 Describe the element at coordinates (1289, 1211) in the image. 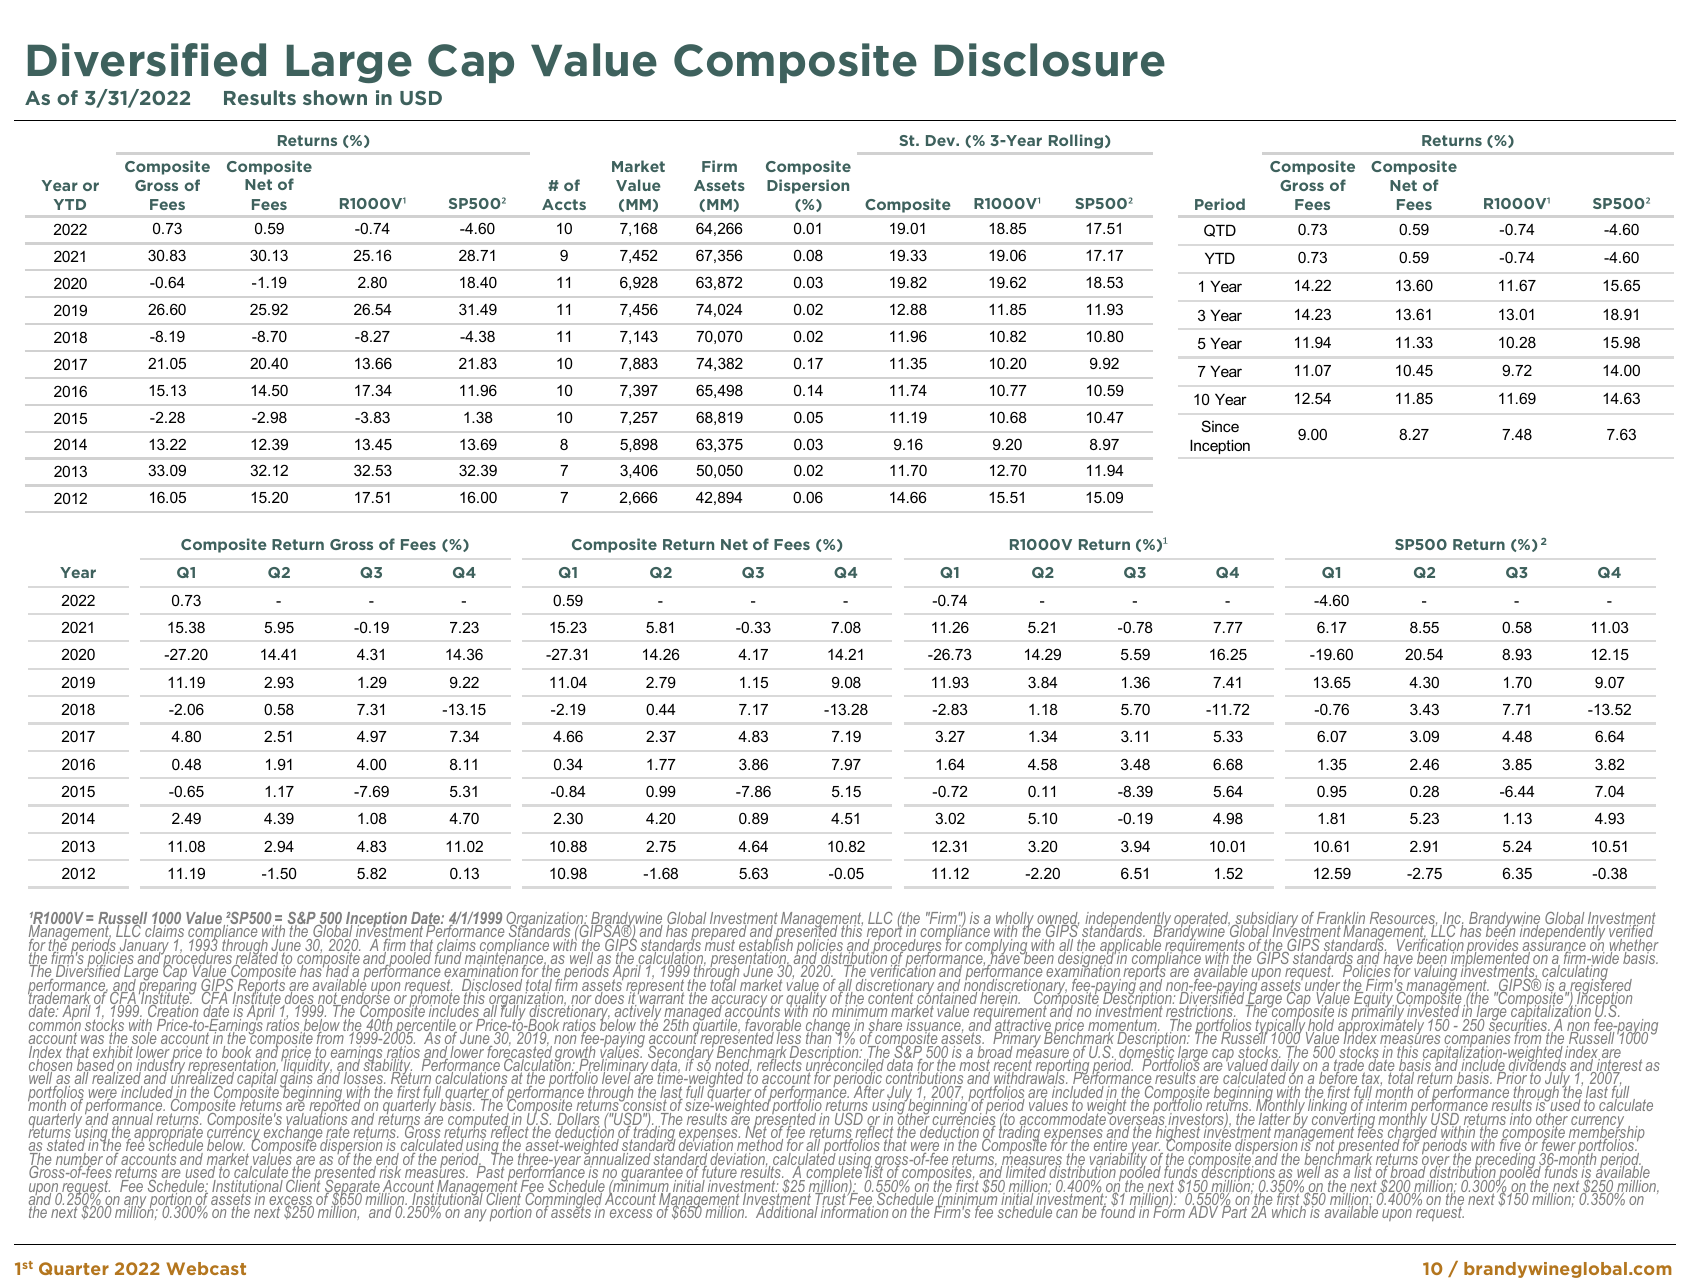

I see `which` at that location.
